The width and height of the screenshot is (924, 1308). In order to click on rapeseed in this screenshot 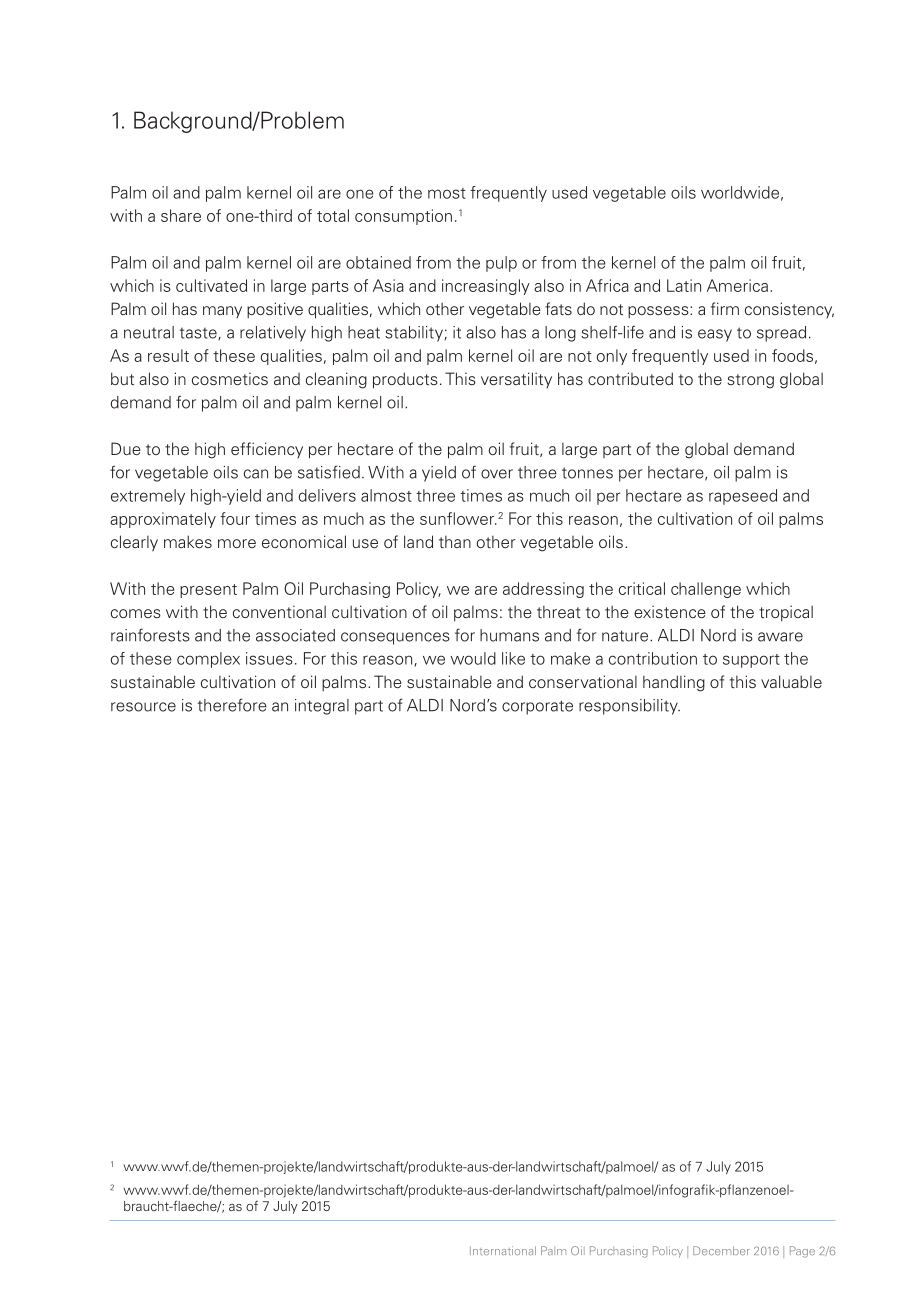, I will do `click(743, 497)`.
